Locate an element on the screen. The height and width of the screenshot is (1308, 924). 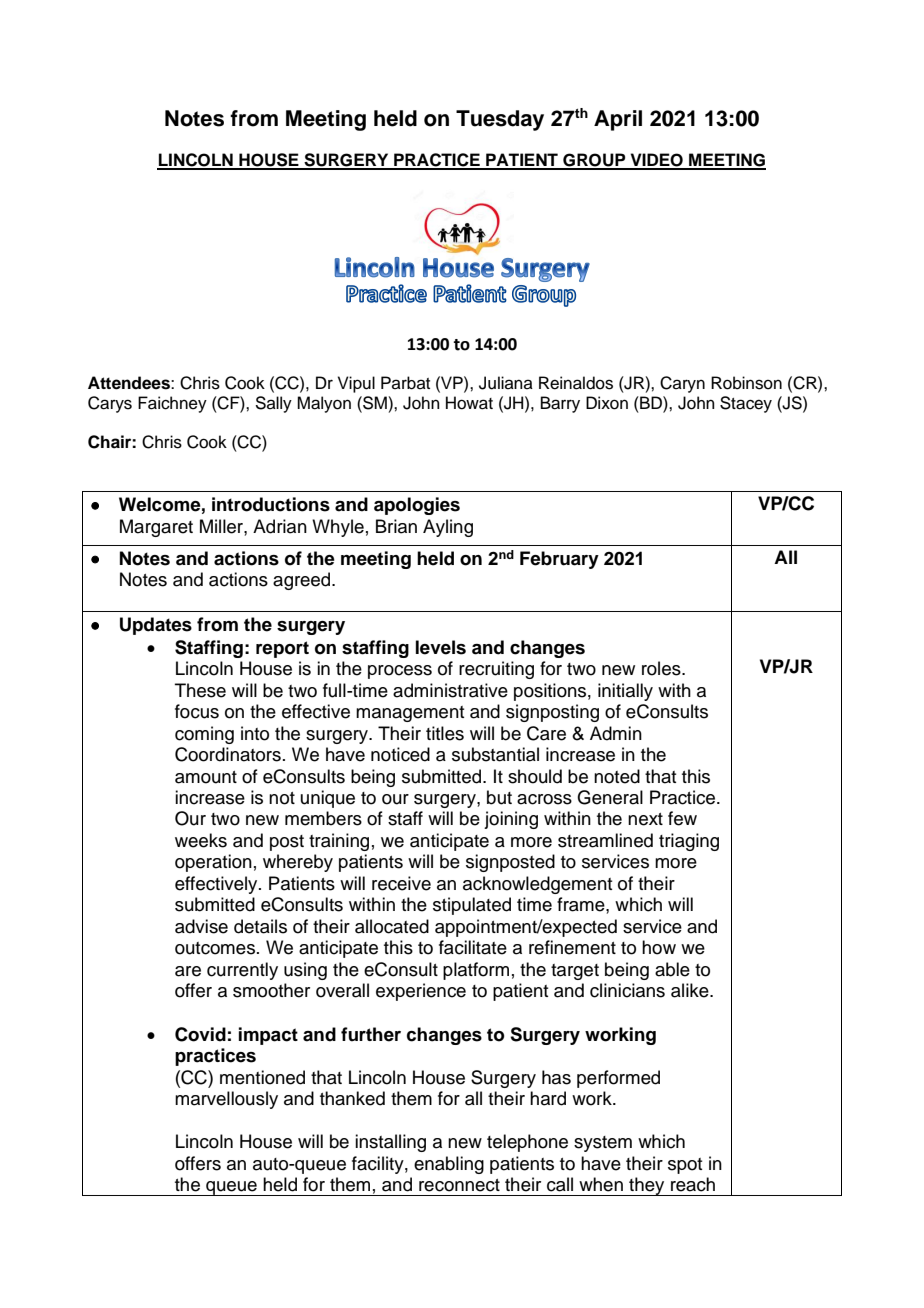
Dixon is located at coordinates (607, 403).
